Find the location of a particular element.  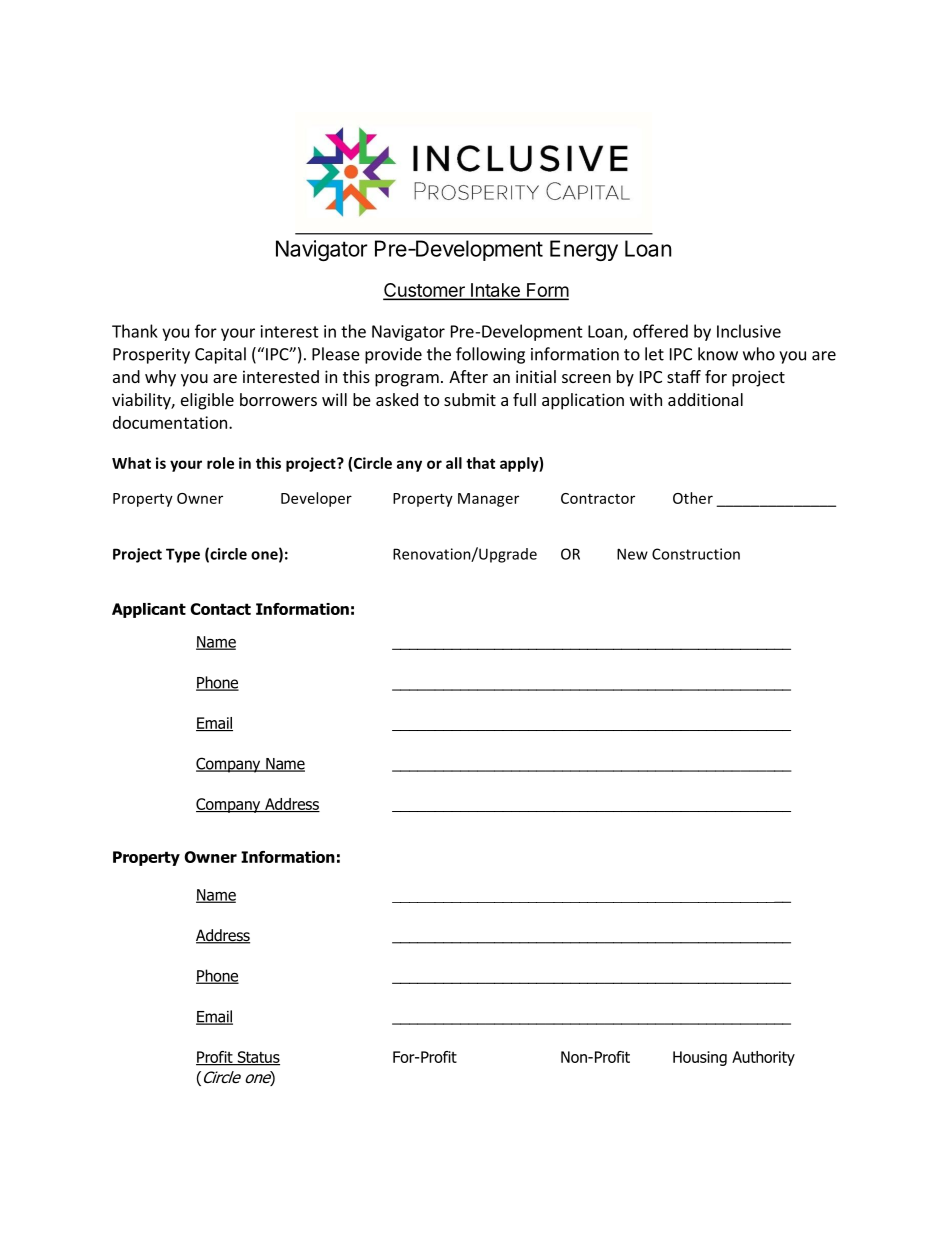

role is located at coordinates (220, 463).
